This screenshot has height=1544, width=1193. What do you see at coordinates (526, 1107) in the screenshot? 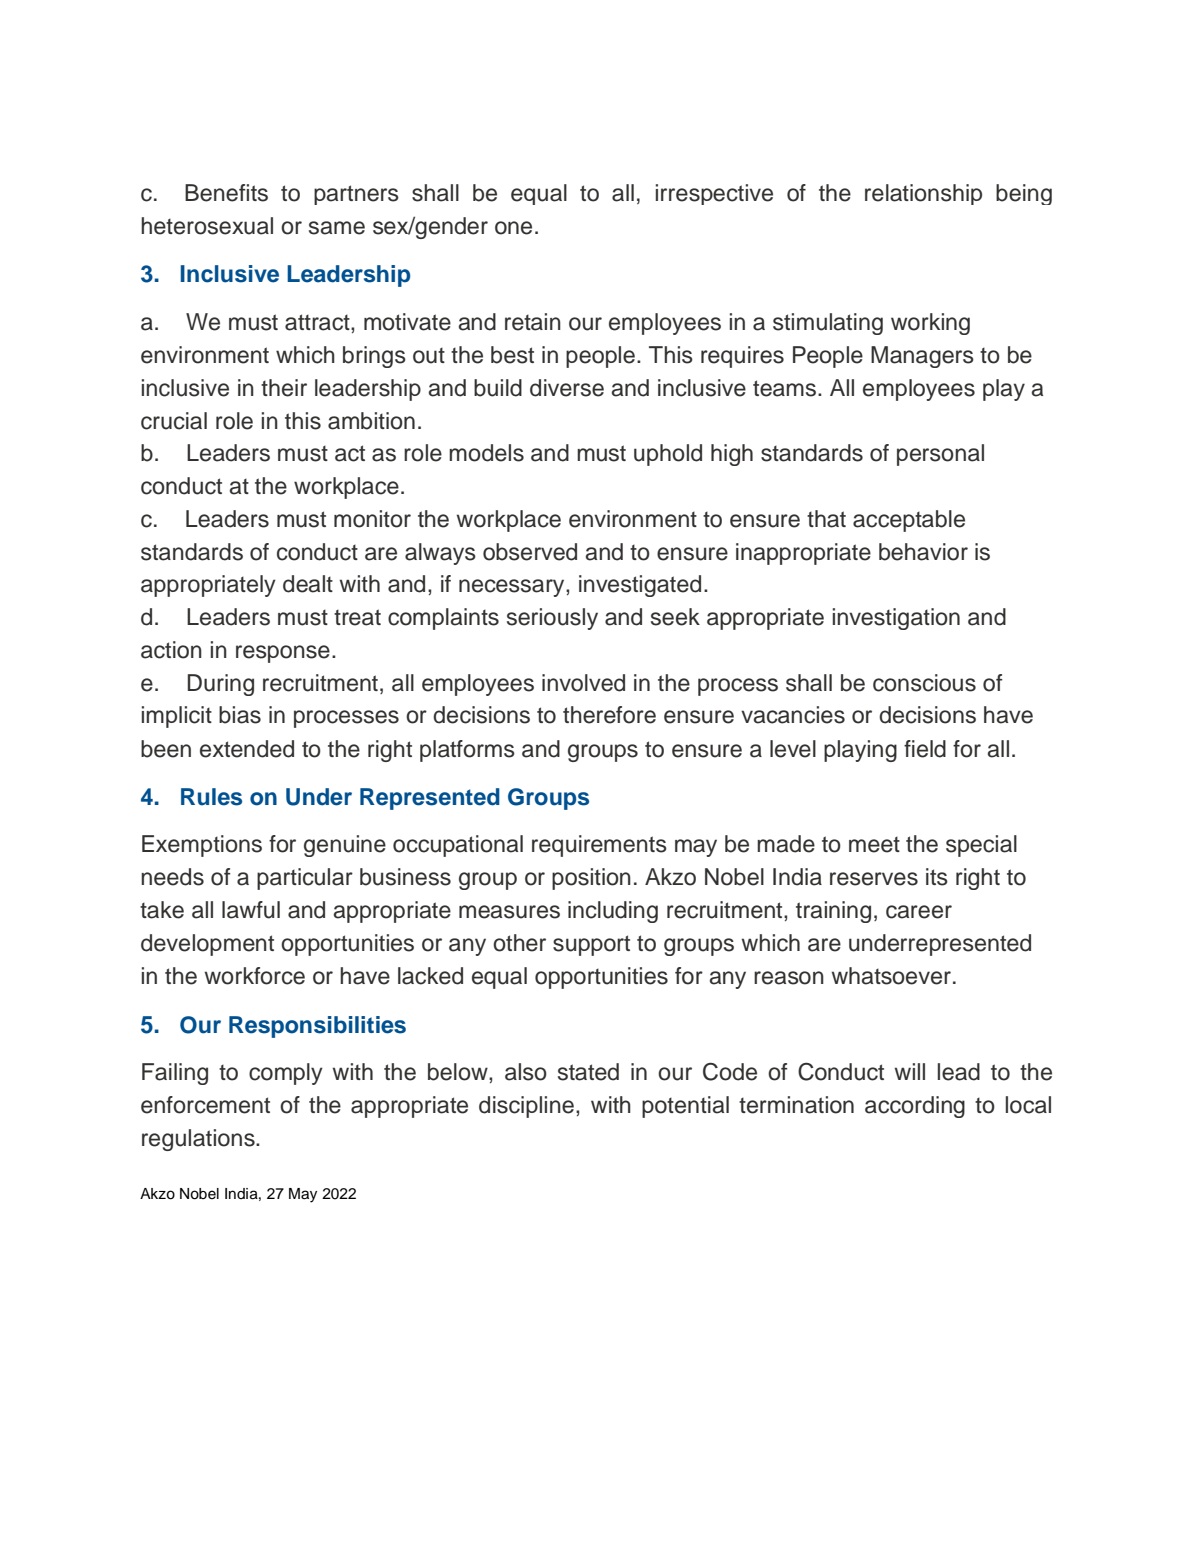
I see `discipline` at bounding box center [526, 1107].
